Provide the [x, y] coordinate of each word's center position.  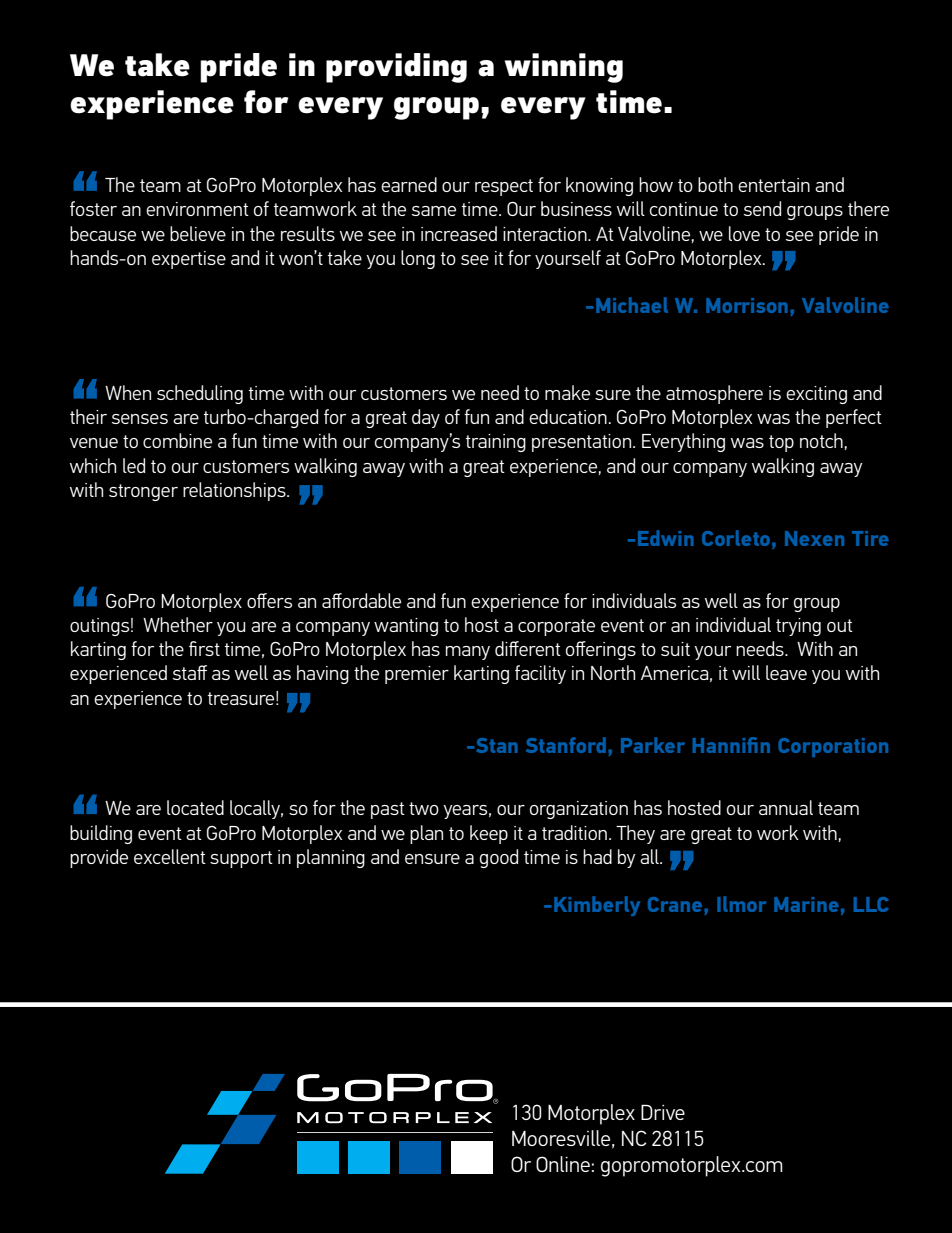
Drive [663, 1112]
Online [563, 1164]
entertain [774, 185]
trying [798, 627]
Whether [178, 624]
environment [197, 209]
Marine [806, 904]
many [468, 653]
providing [396, 68]
